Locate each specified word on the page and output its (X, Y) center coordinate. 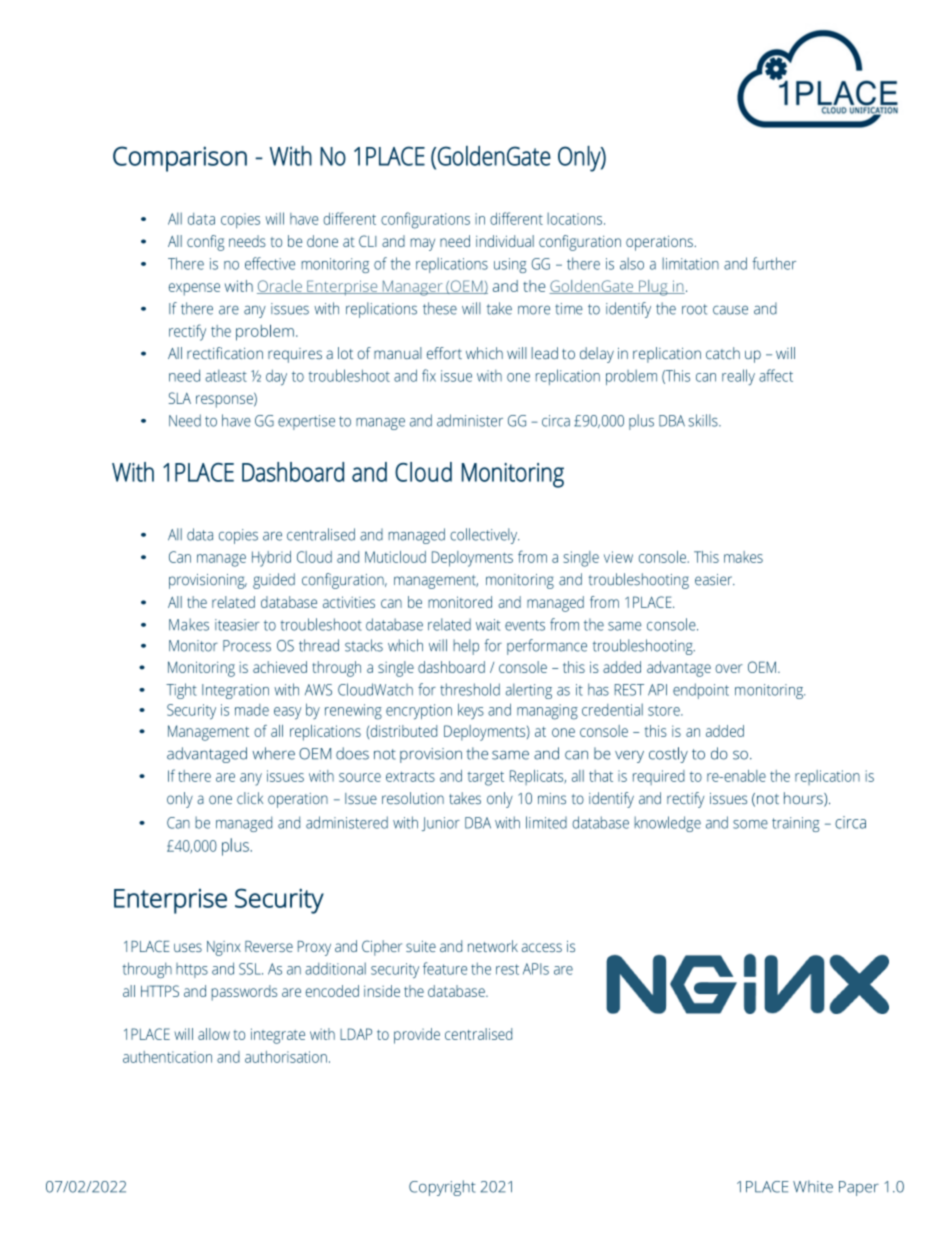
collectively (484, 536)
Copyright (442, 1188)
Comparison (180, 159)
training (796, 824)
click (250, 798)
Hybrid (271, 559)
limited (546, 822)
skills (704, 420)
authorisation (286, 1057)
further (774, 263)
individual (505, 241)
